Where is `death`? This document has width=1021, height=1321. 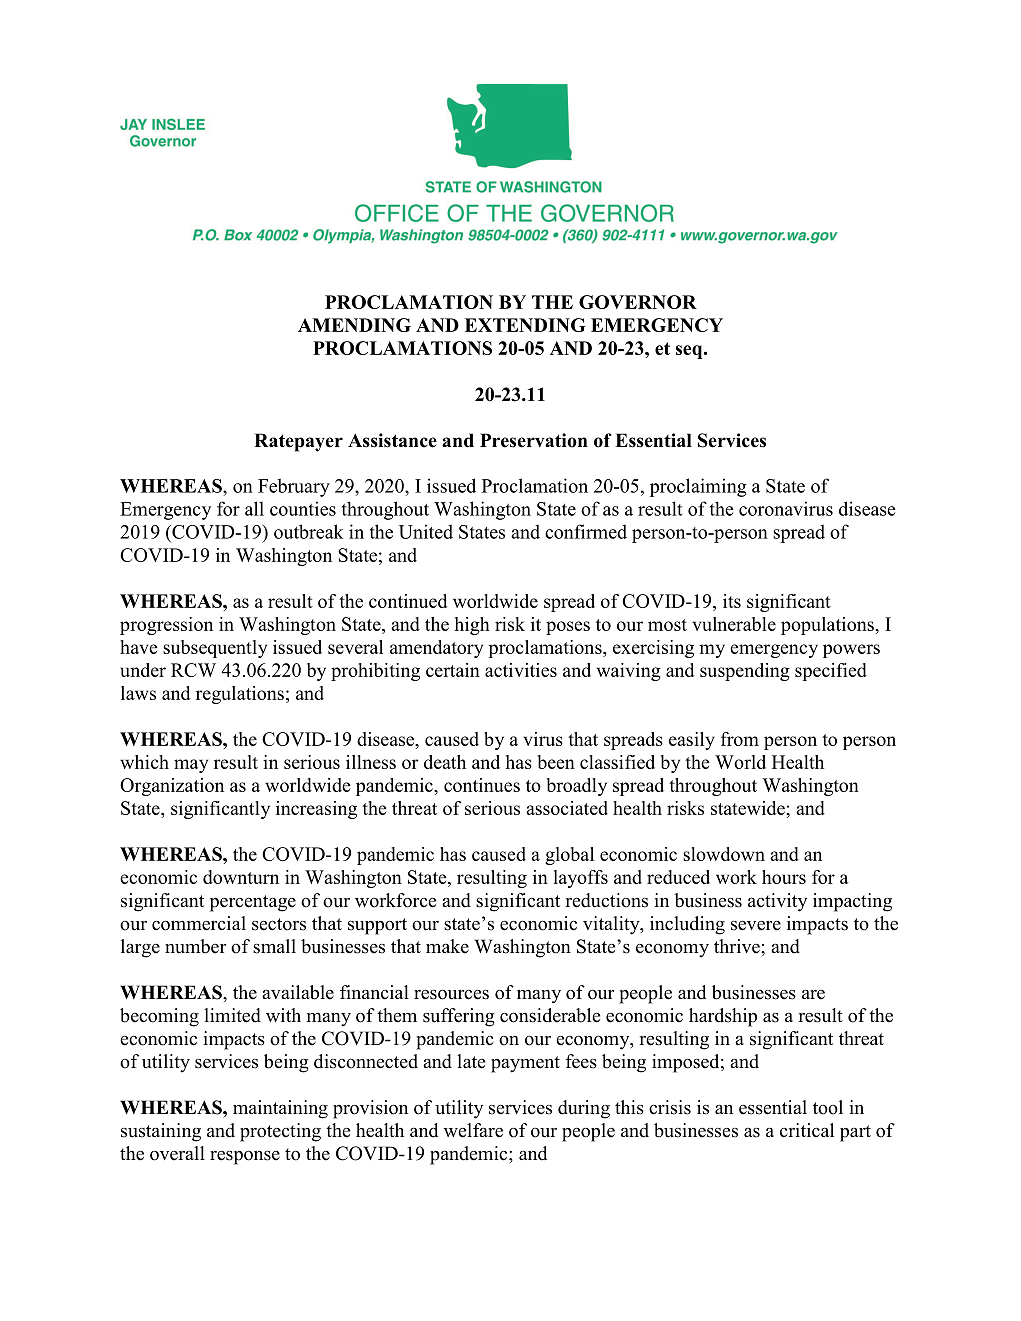 death is located at coordinates (445, 762).
